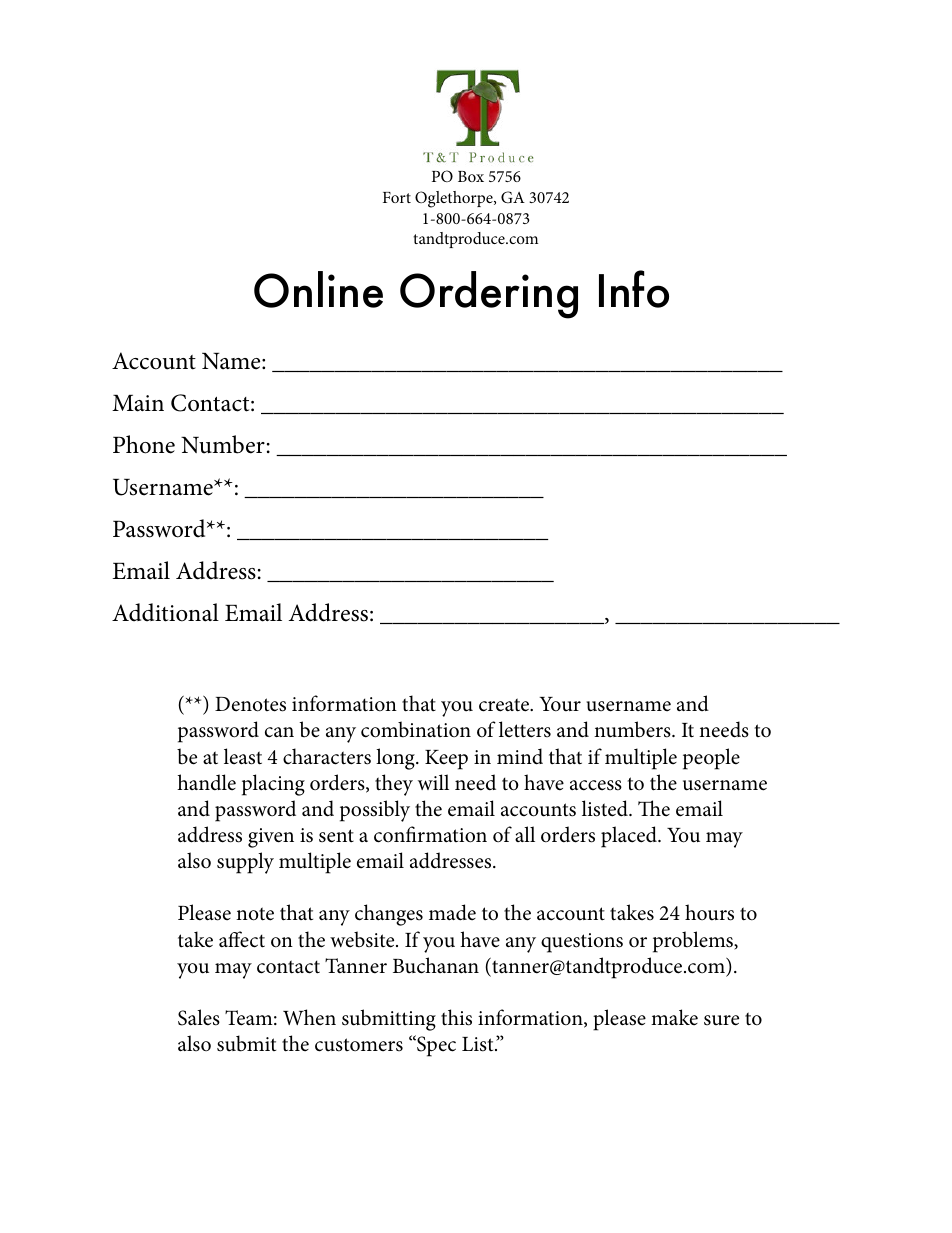  I want to click on Fort, so click(397, 197).
